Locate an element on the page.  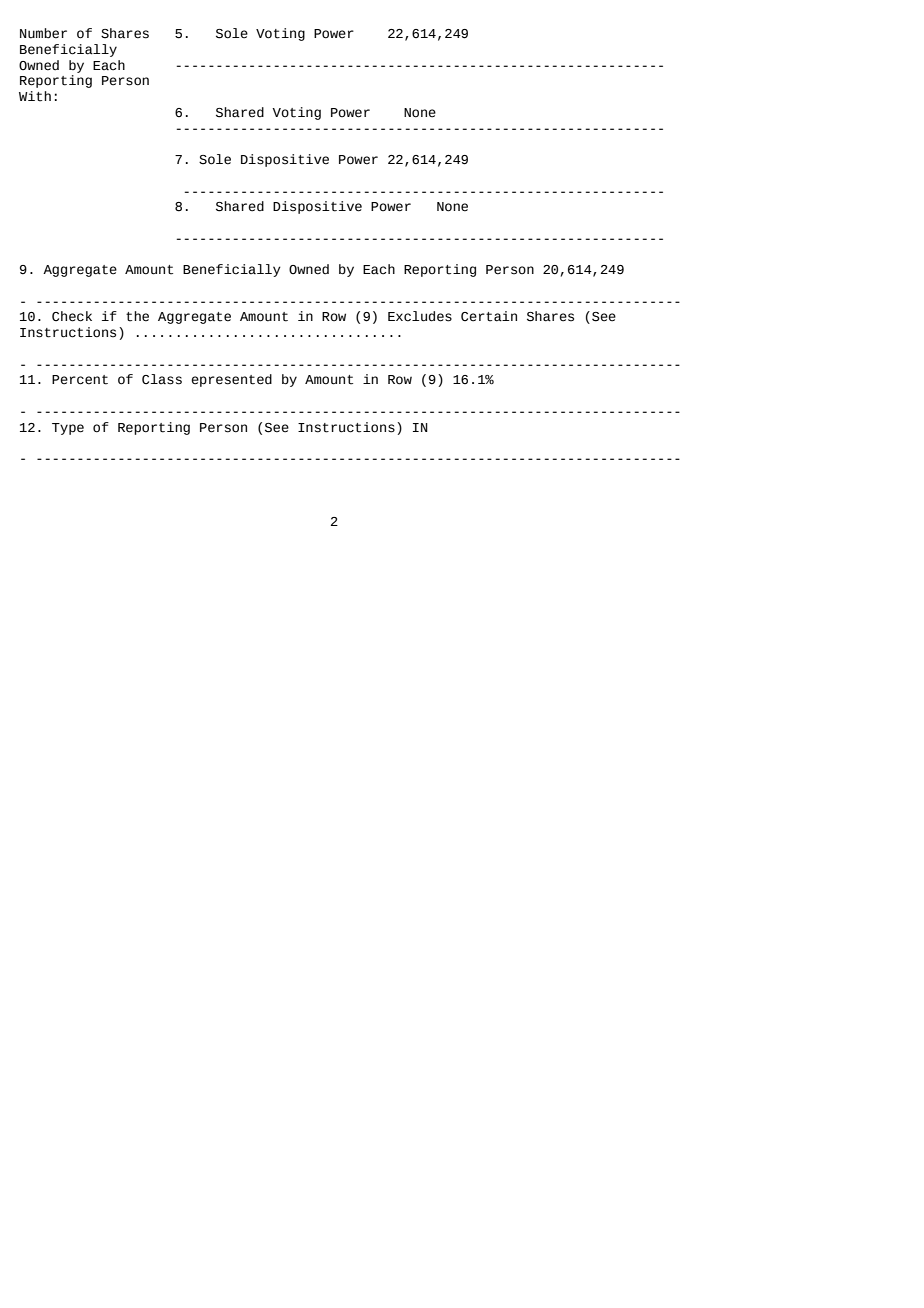
Certain is located at coordinates (489, 316).
